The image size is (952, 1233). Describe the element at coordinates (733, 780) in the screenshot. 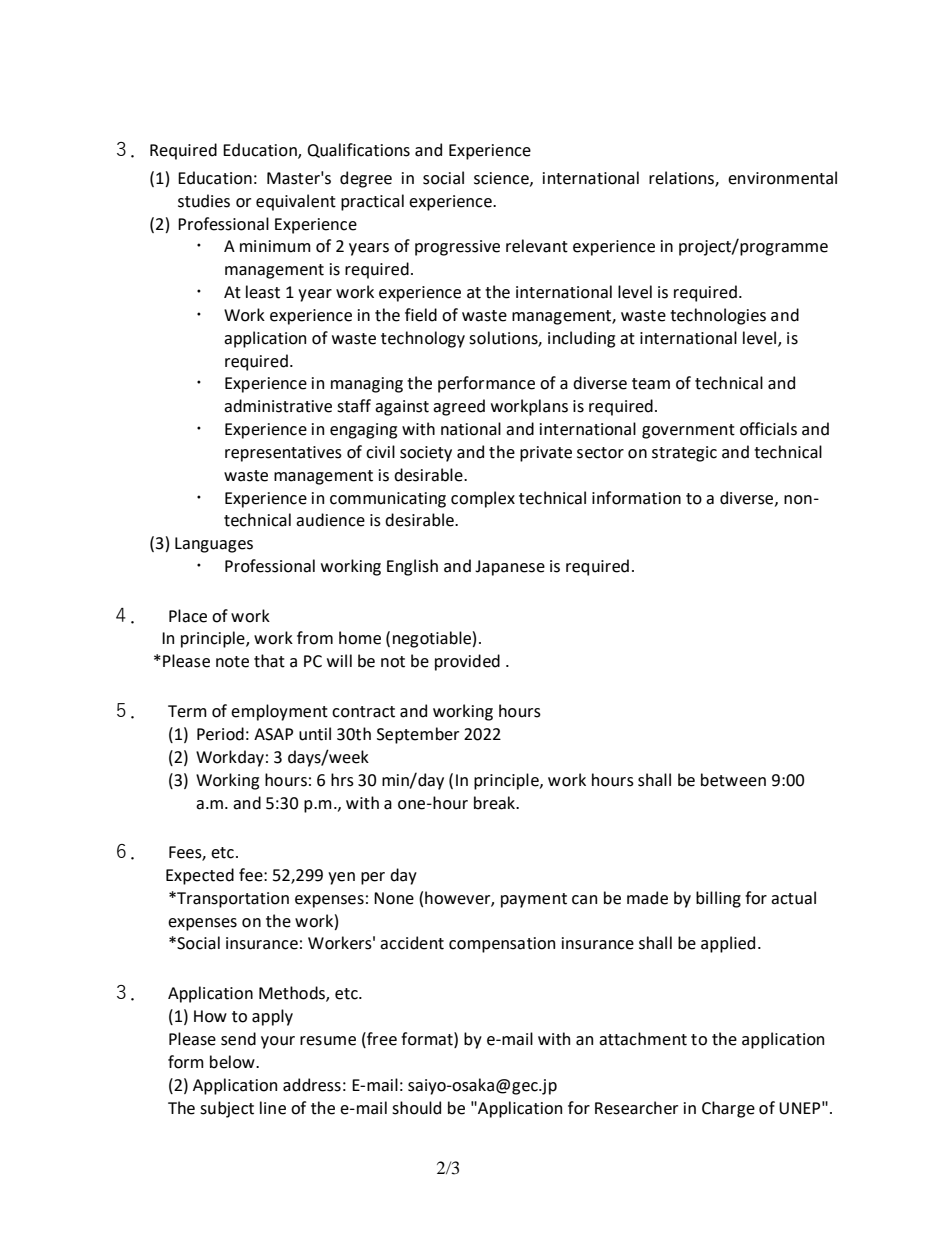

I see `between` at that location.
